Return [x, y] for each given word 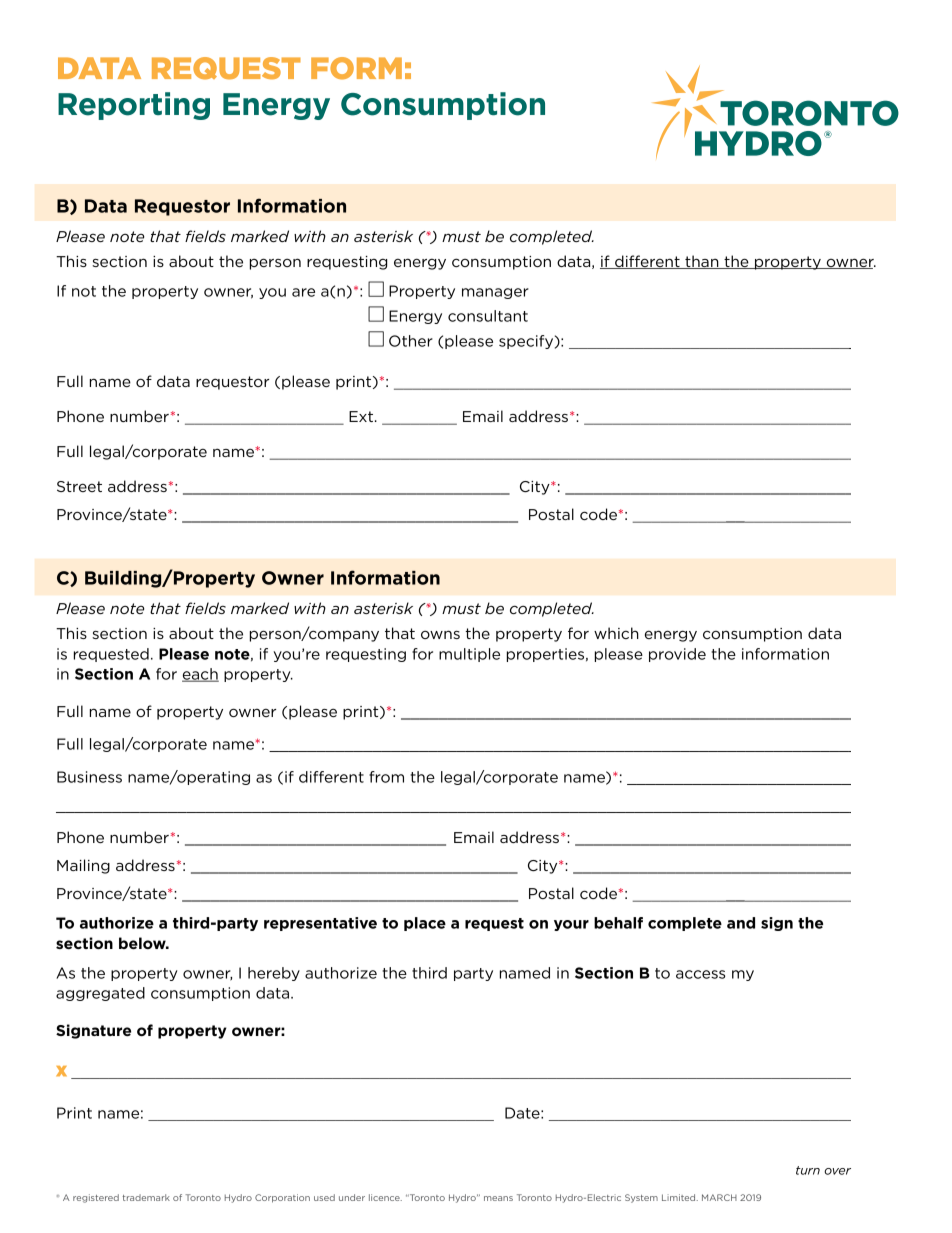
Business [89, 777]
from [386, 777]
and [741, 923]
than [702, 262]
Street [79, 486]
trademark [146, 1197]
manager [495, 293]
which [616, 633]
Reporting [134, 106]
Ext [362, 416]
